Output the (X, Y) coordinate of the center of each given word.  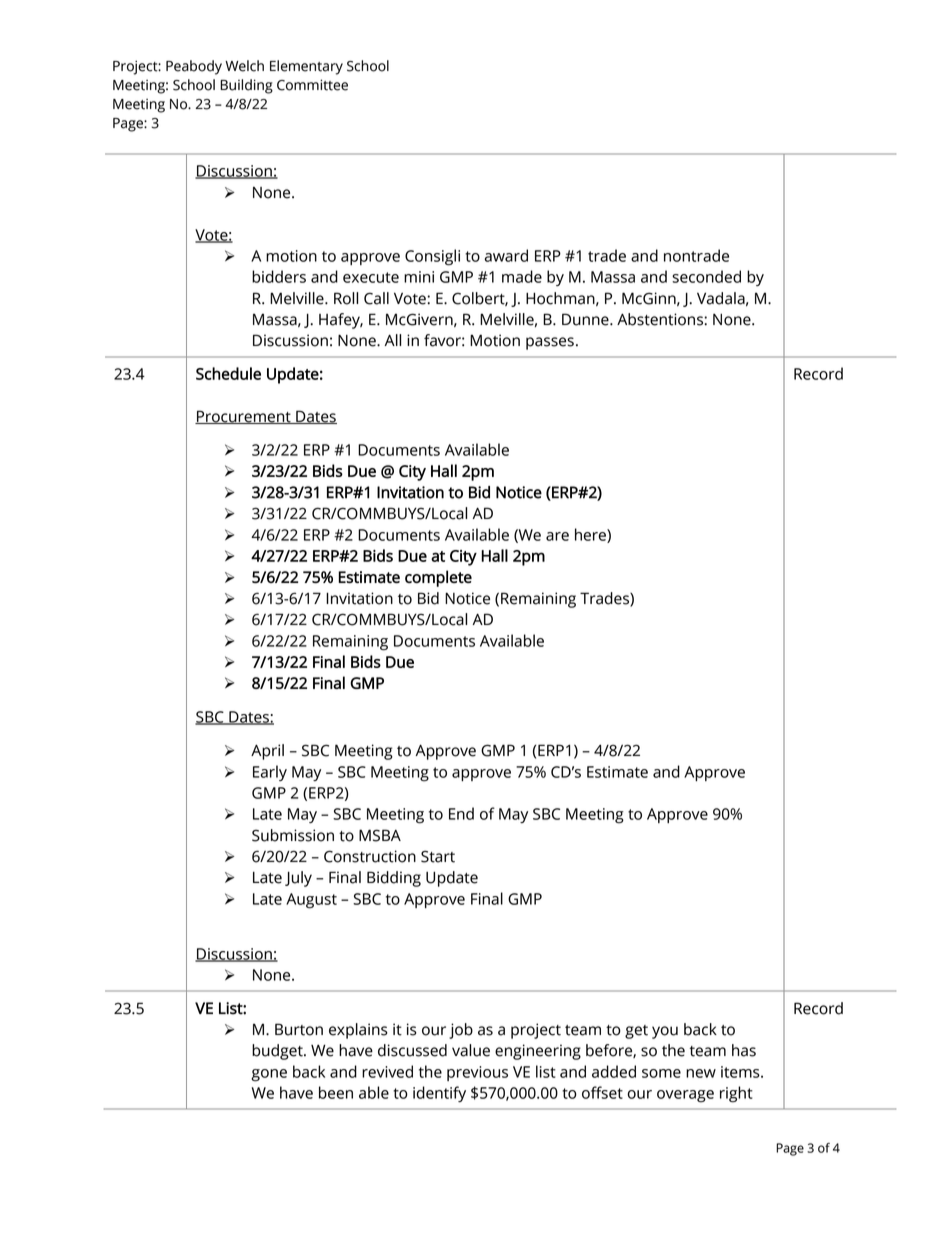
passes (550, 343)
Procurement (244, 417)
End (461, 813)
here (591, 535)
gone (269, 1075)
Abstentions (661, 319)
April (267, 752)
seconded (706, 276)
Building (246, 86)
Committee (312, 85)
